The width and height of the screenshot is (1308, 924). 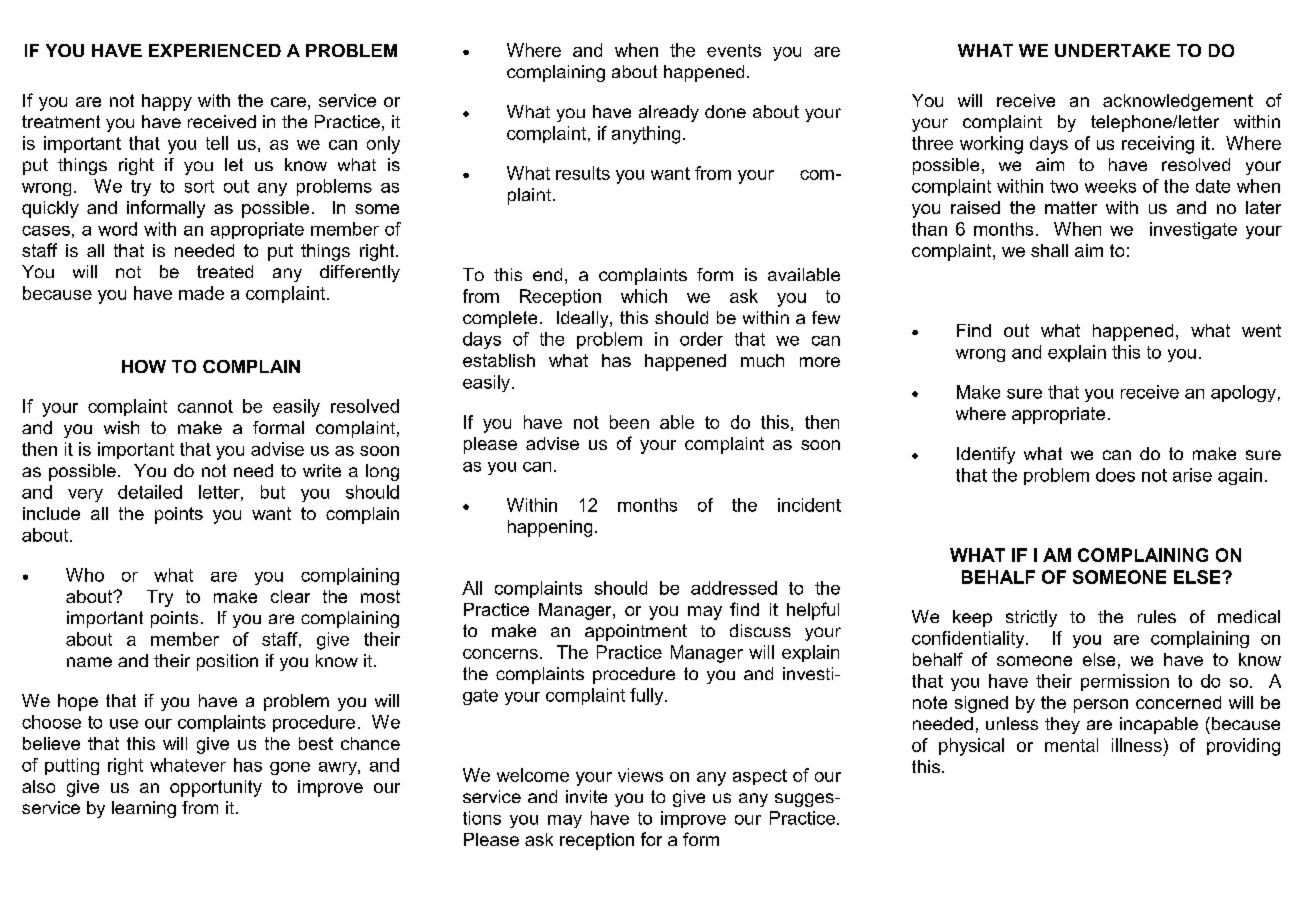 What do you see at coordinates (121, 427) in the screenshot?
I see `wish` at bounding box center [121, 427].
